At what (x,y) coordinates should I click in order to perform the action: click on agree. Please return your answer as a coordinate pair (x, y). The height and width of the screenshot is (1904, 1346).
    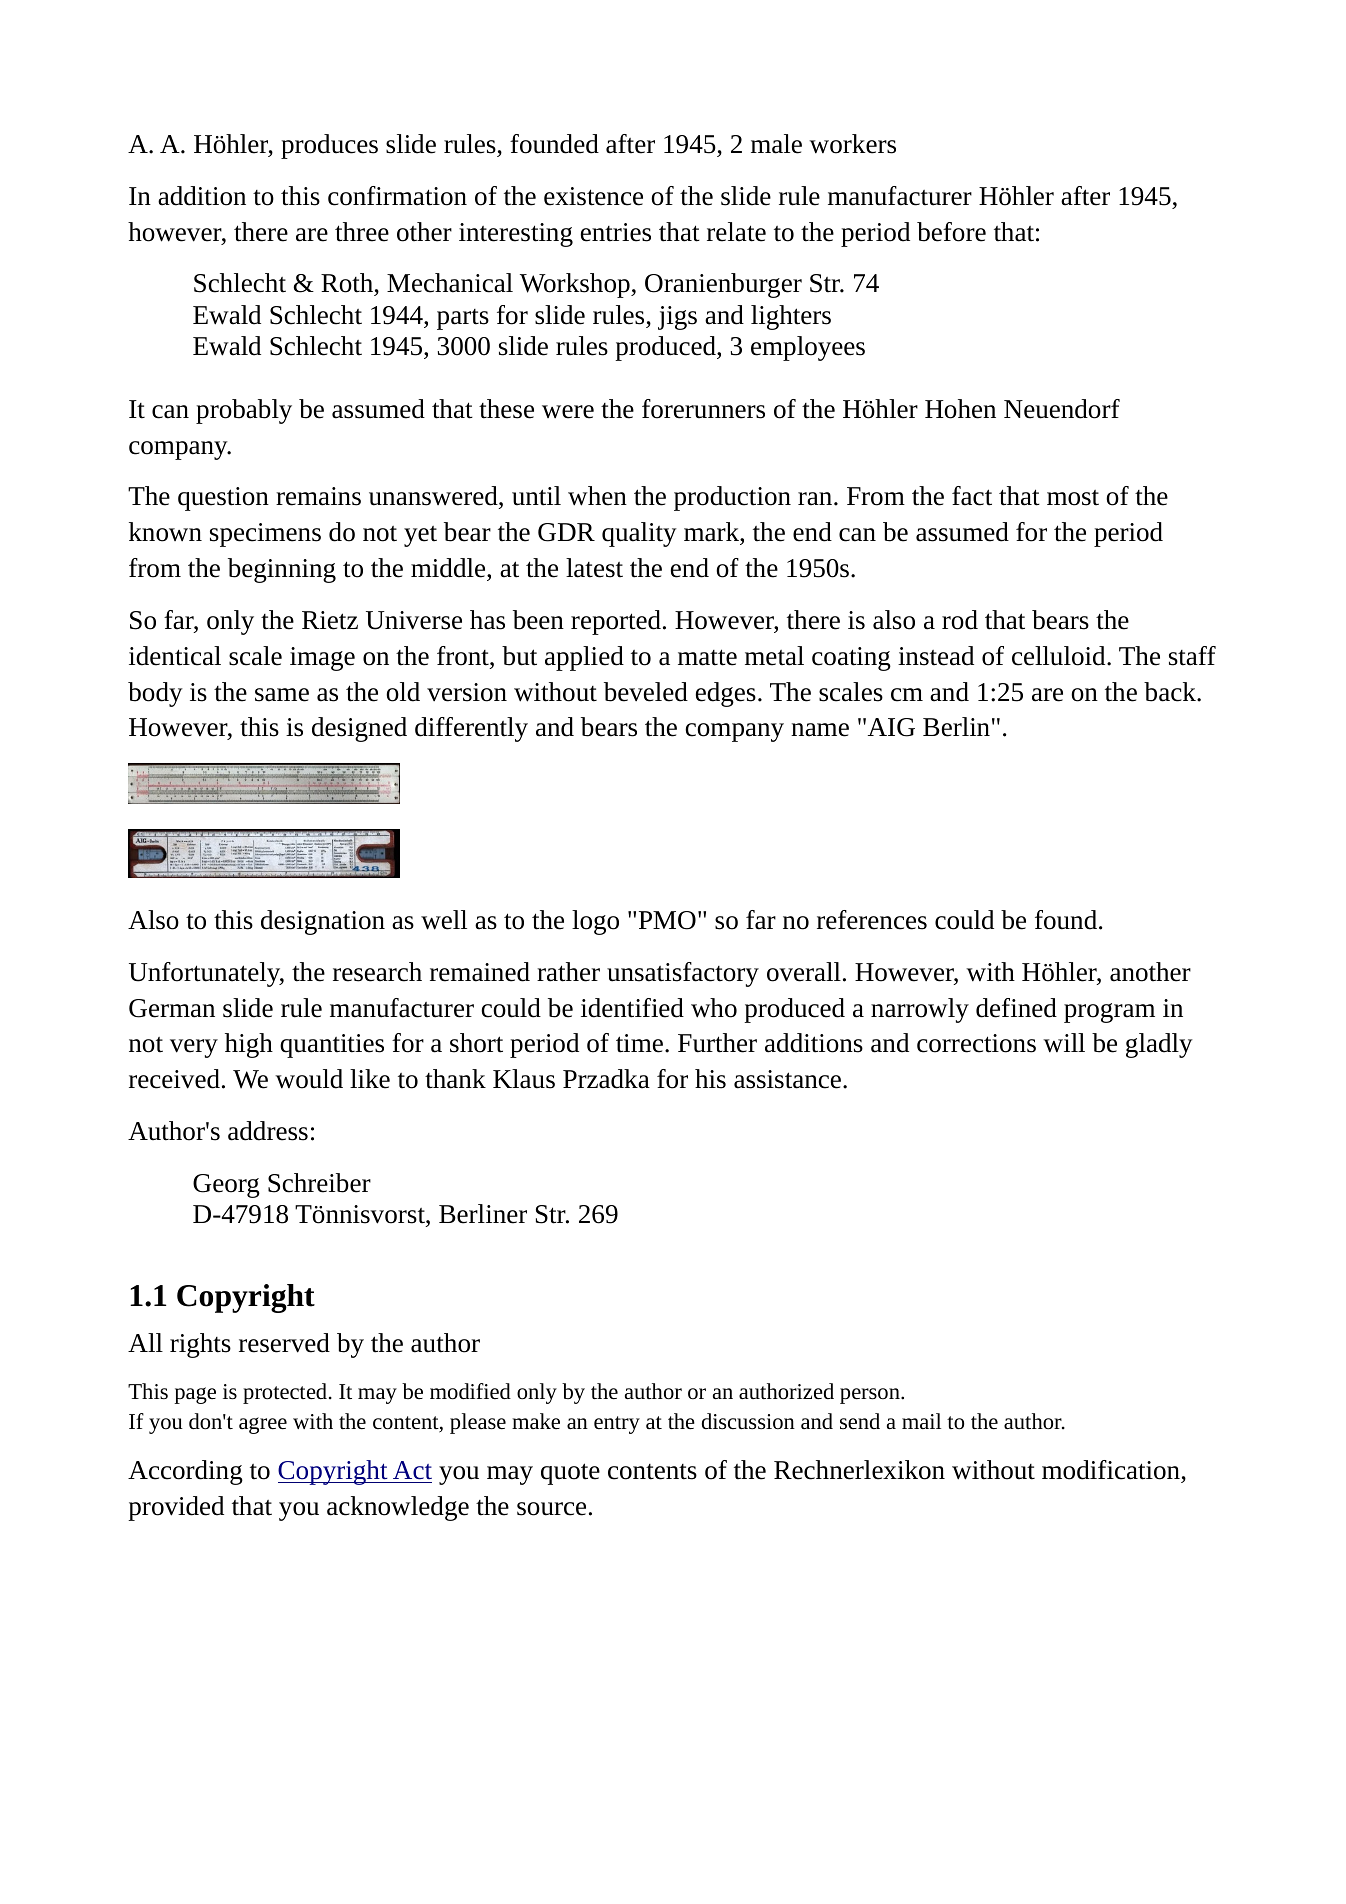
    Looking at the image, I should click on (263, 1425).
